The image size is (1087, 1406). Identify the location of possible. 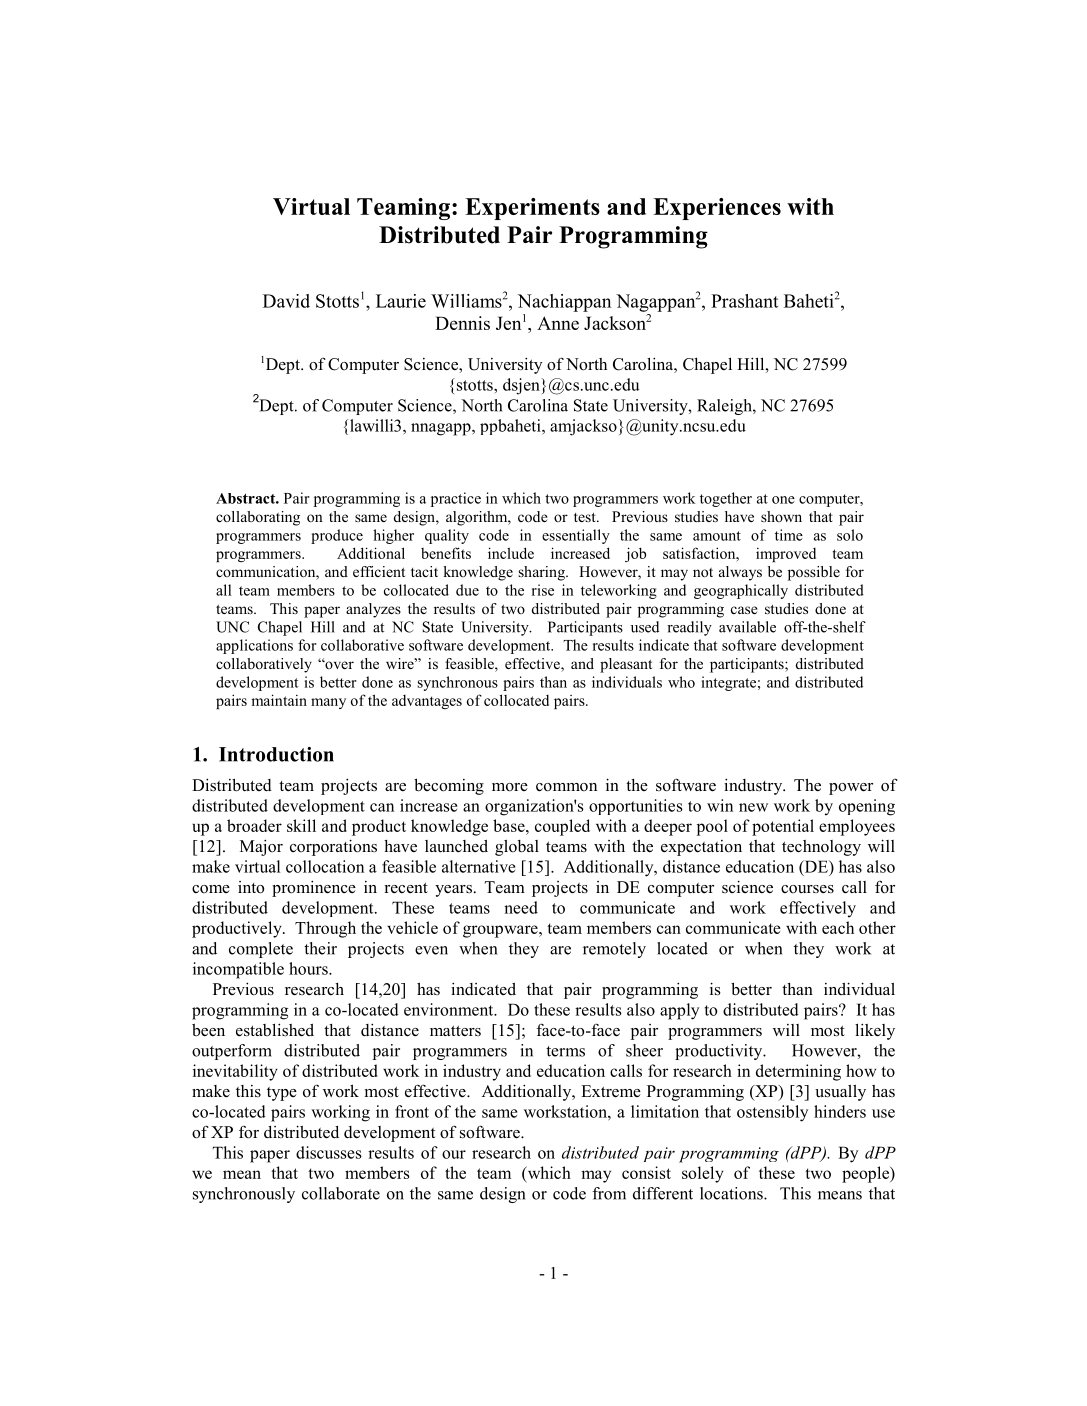
(814, 573).
